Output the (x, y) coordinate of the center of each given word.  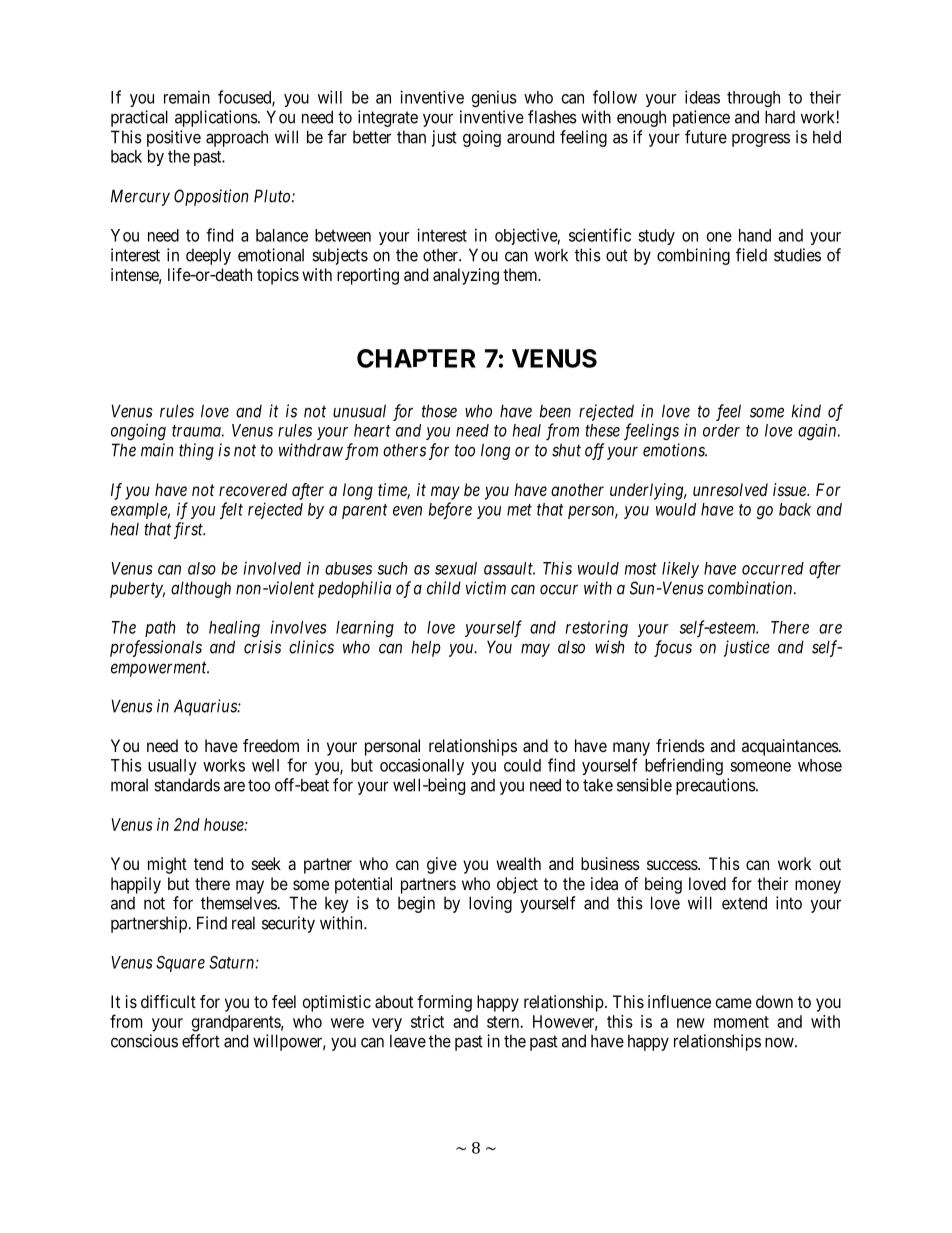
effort (201, 1041)
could (522, 765)
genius (494, 98)
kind (806, 411)
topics (278, 276)
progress (761, 140)
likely (680, 569)
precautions (716, 786)
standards (187, 785)
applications (217, 118)
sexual (456, 568)
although (201, 589)
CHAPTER (416, 358)
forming (444, 1003)
